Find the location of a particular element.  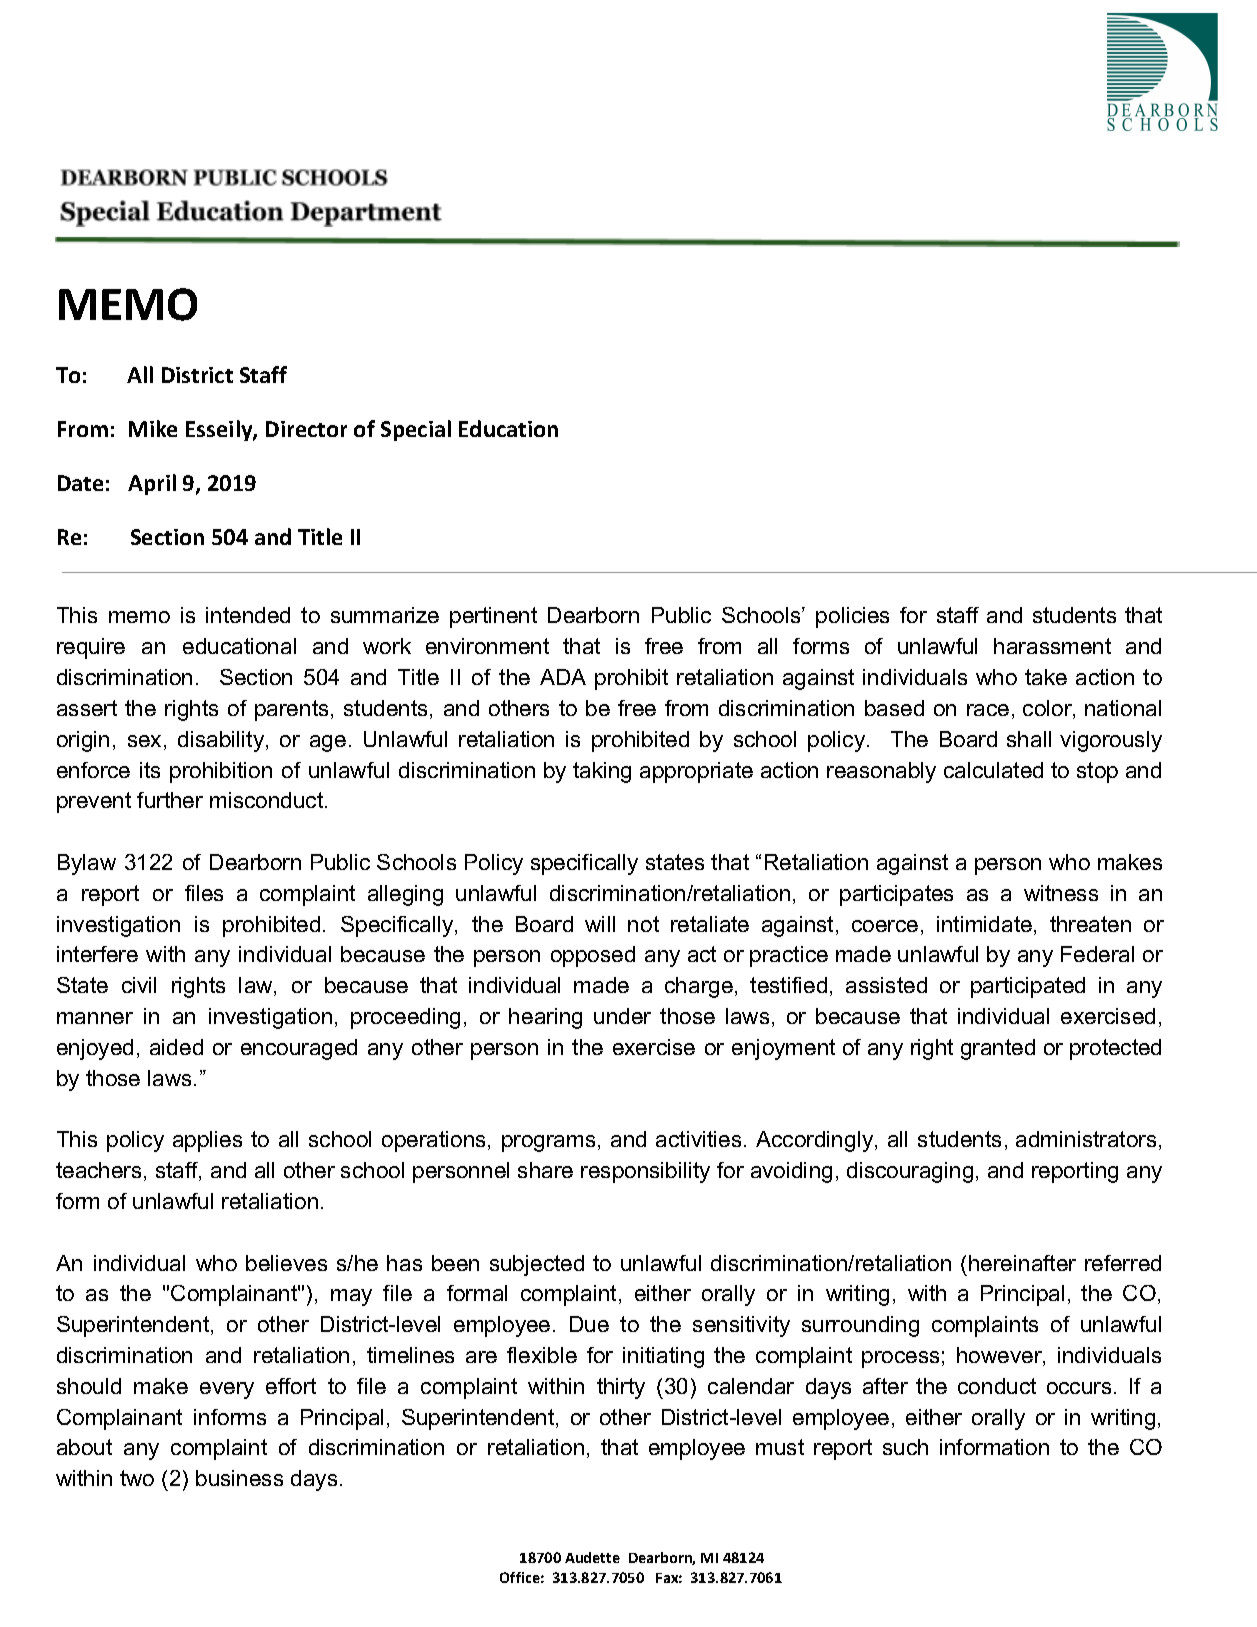

discouraging is located at coordinates (910, 1172).
